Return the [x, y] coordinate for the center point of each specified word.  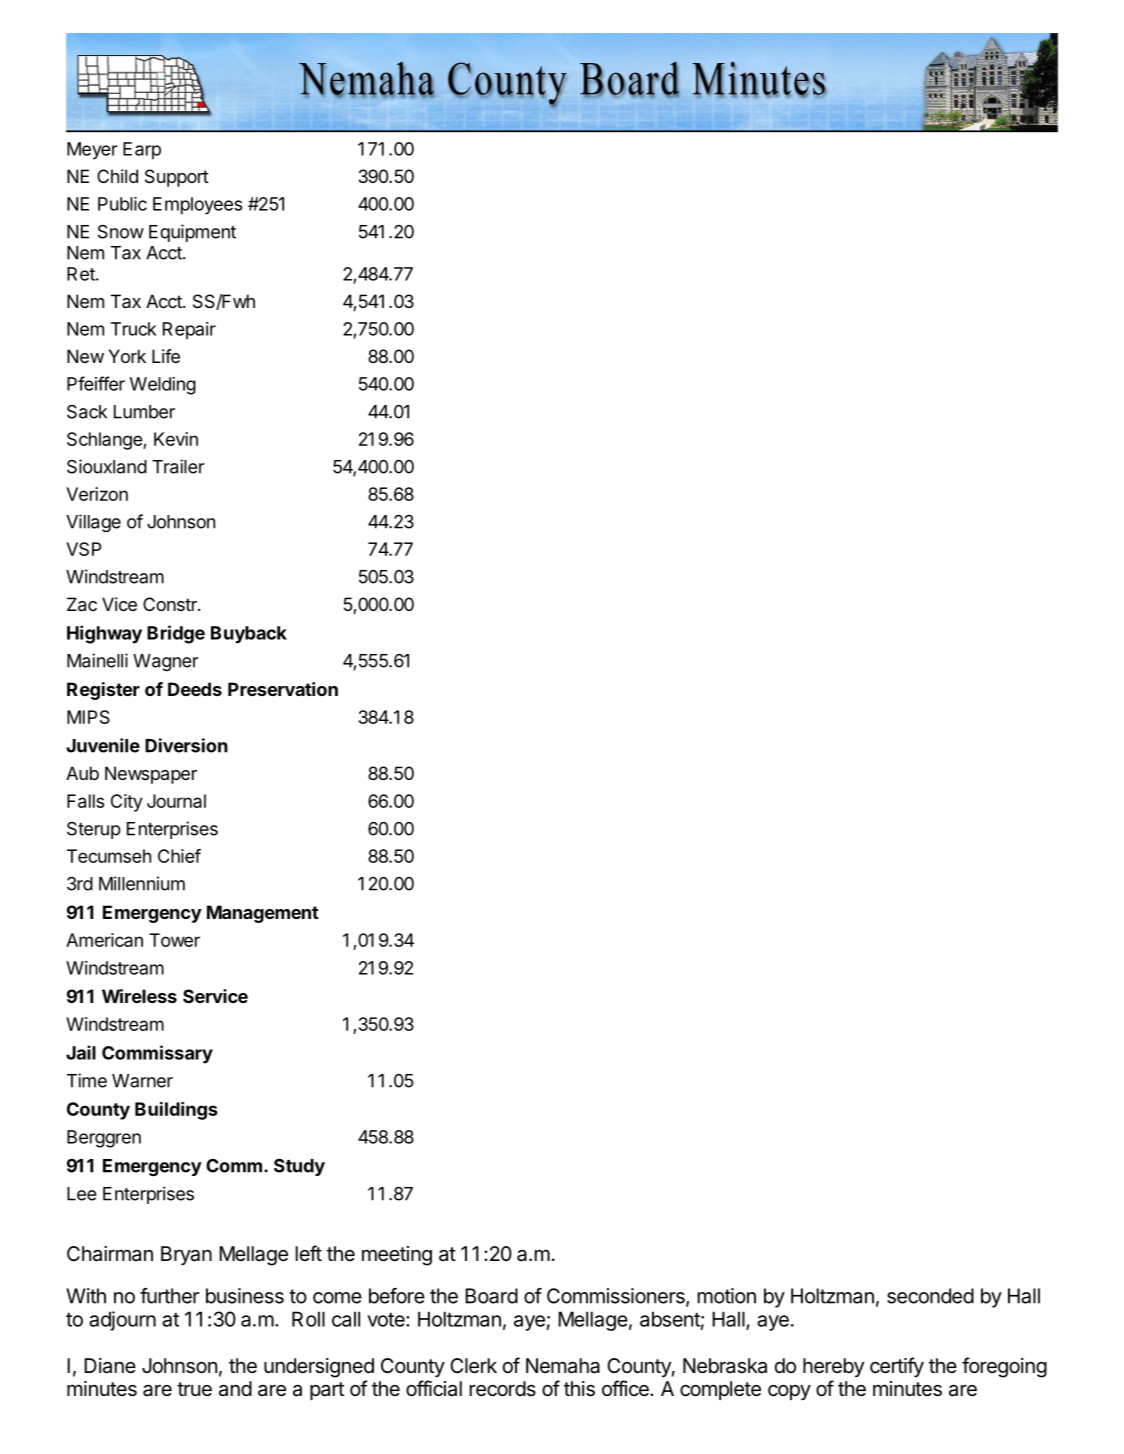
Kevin [176, 439]
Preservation [283, 689]
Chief [179, 856]
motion [727, 1296]
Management [263, 914]
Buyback [249, 635]
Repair [189, 331]
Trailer [178, 466]
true [194, 1389]
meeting [397, 1256]
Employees [198, 206]
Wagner [166, 662]
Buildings [176, 1111]
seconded [930, 1296]
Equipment [192, 233]
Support [177, 178]
